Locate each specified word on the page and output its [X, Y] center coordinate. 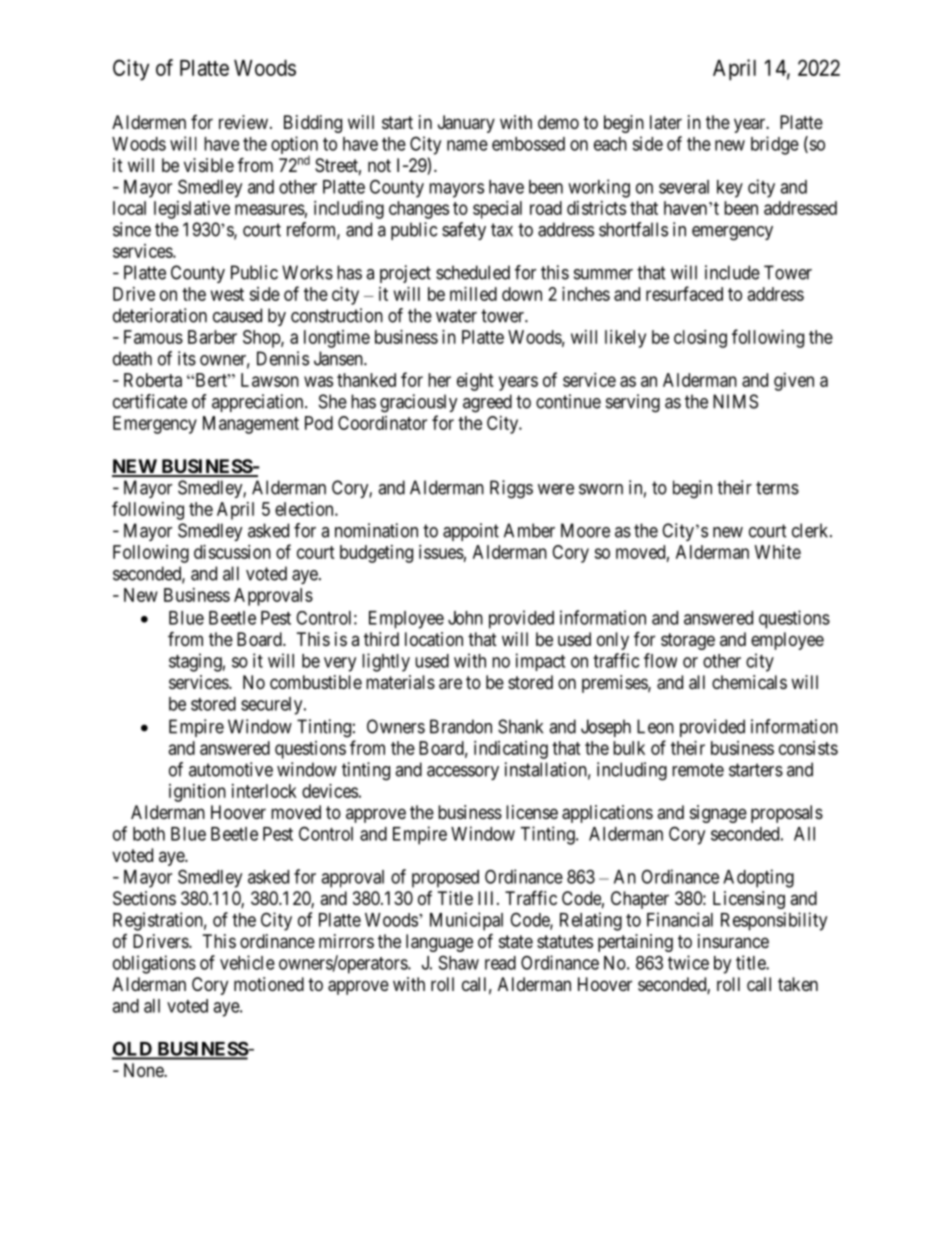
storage [688, 641]
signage [718, 814]
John [465, 618]
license [532, 812]
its [187, 358]
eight [475, 382]
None [144, 1070]
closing [700, 339]
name [467, 145]
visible [209, 165]
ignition [197, 793]
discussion [232, 552]
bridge [775, 145]
